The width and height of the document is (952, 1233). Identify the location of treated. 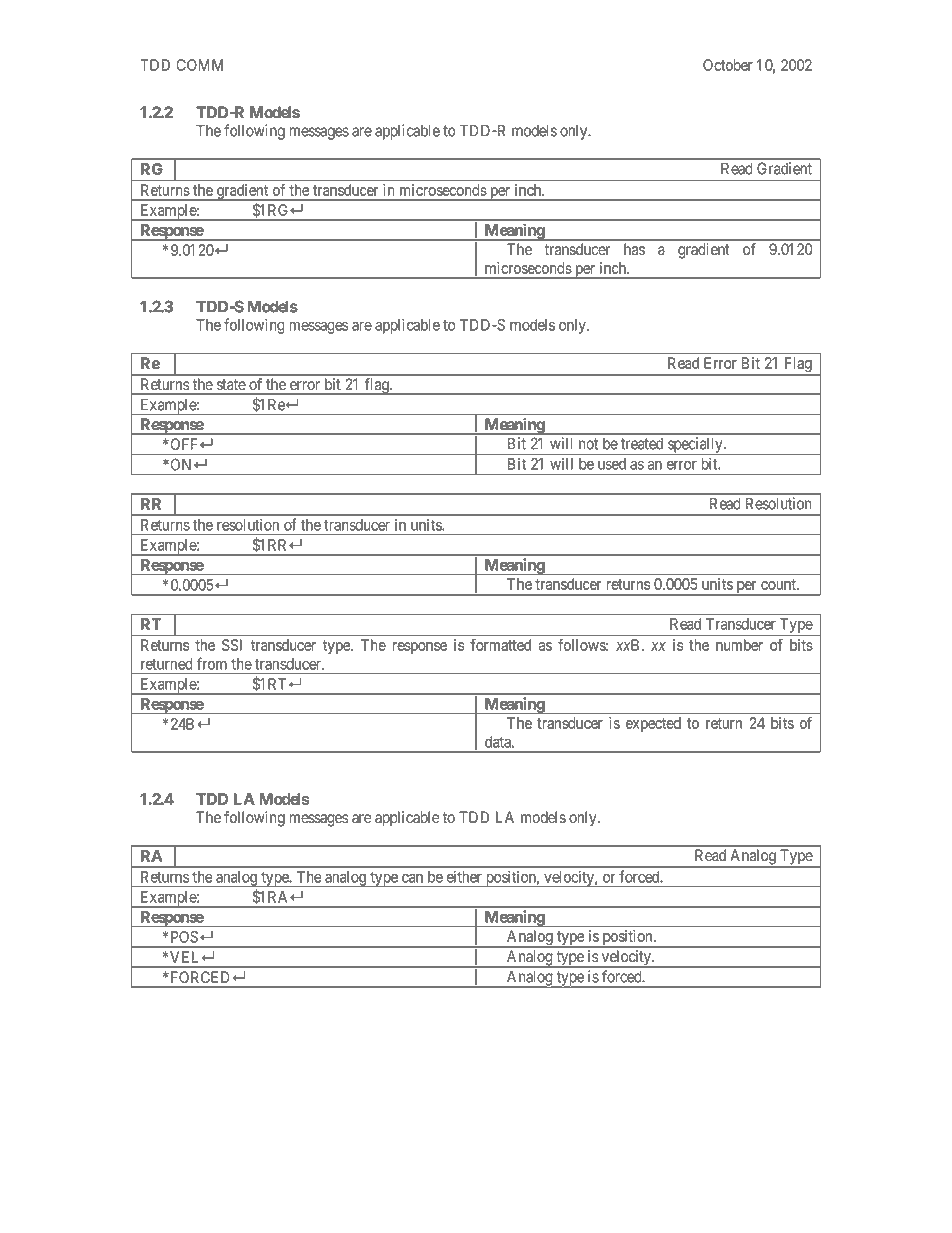
(642, 444).
